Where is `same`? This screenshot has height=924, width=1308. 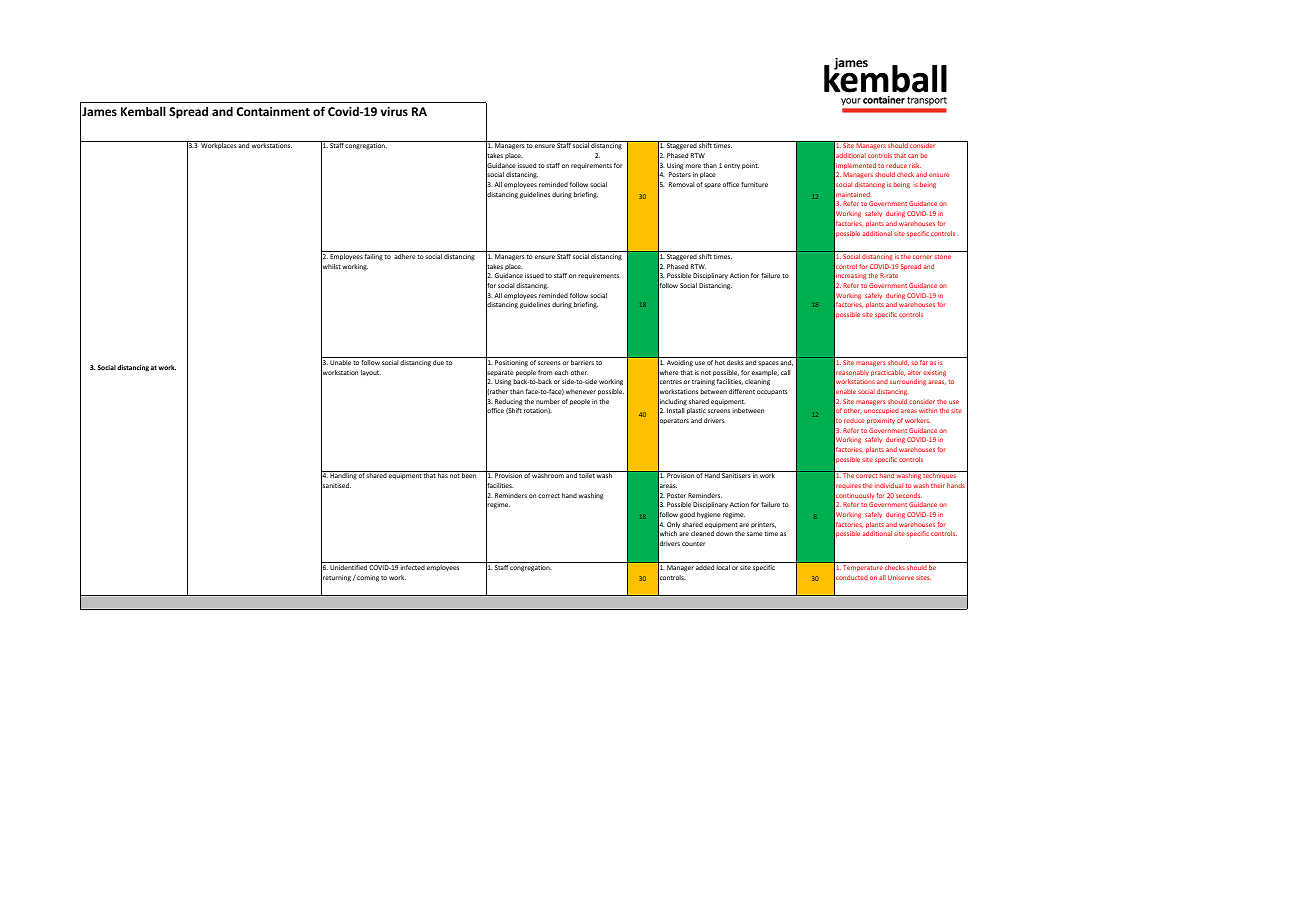 same is located at coordinates (755, 534).
